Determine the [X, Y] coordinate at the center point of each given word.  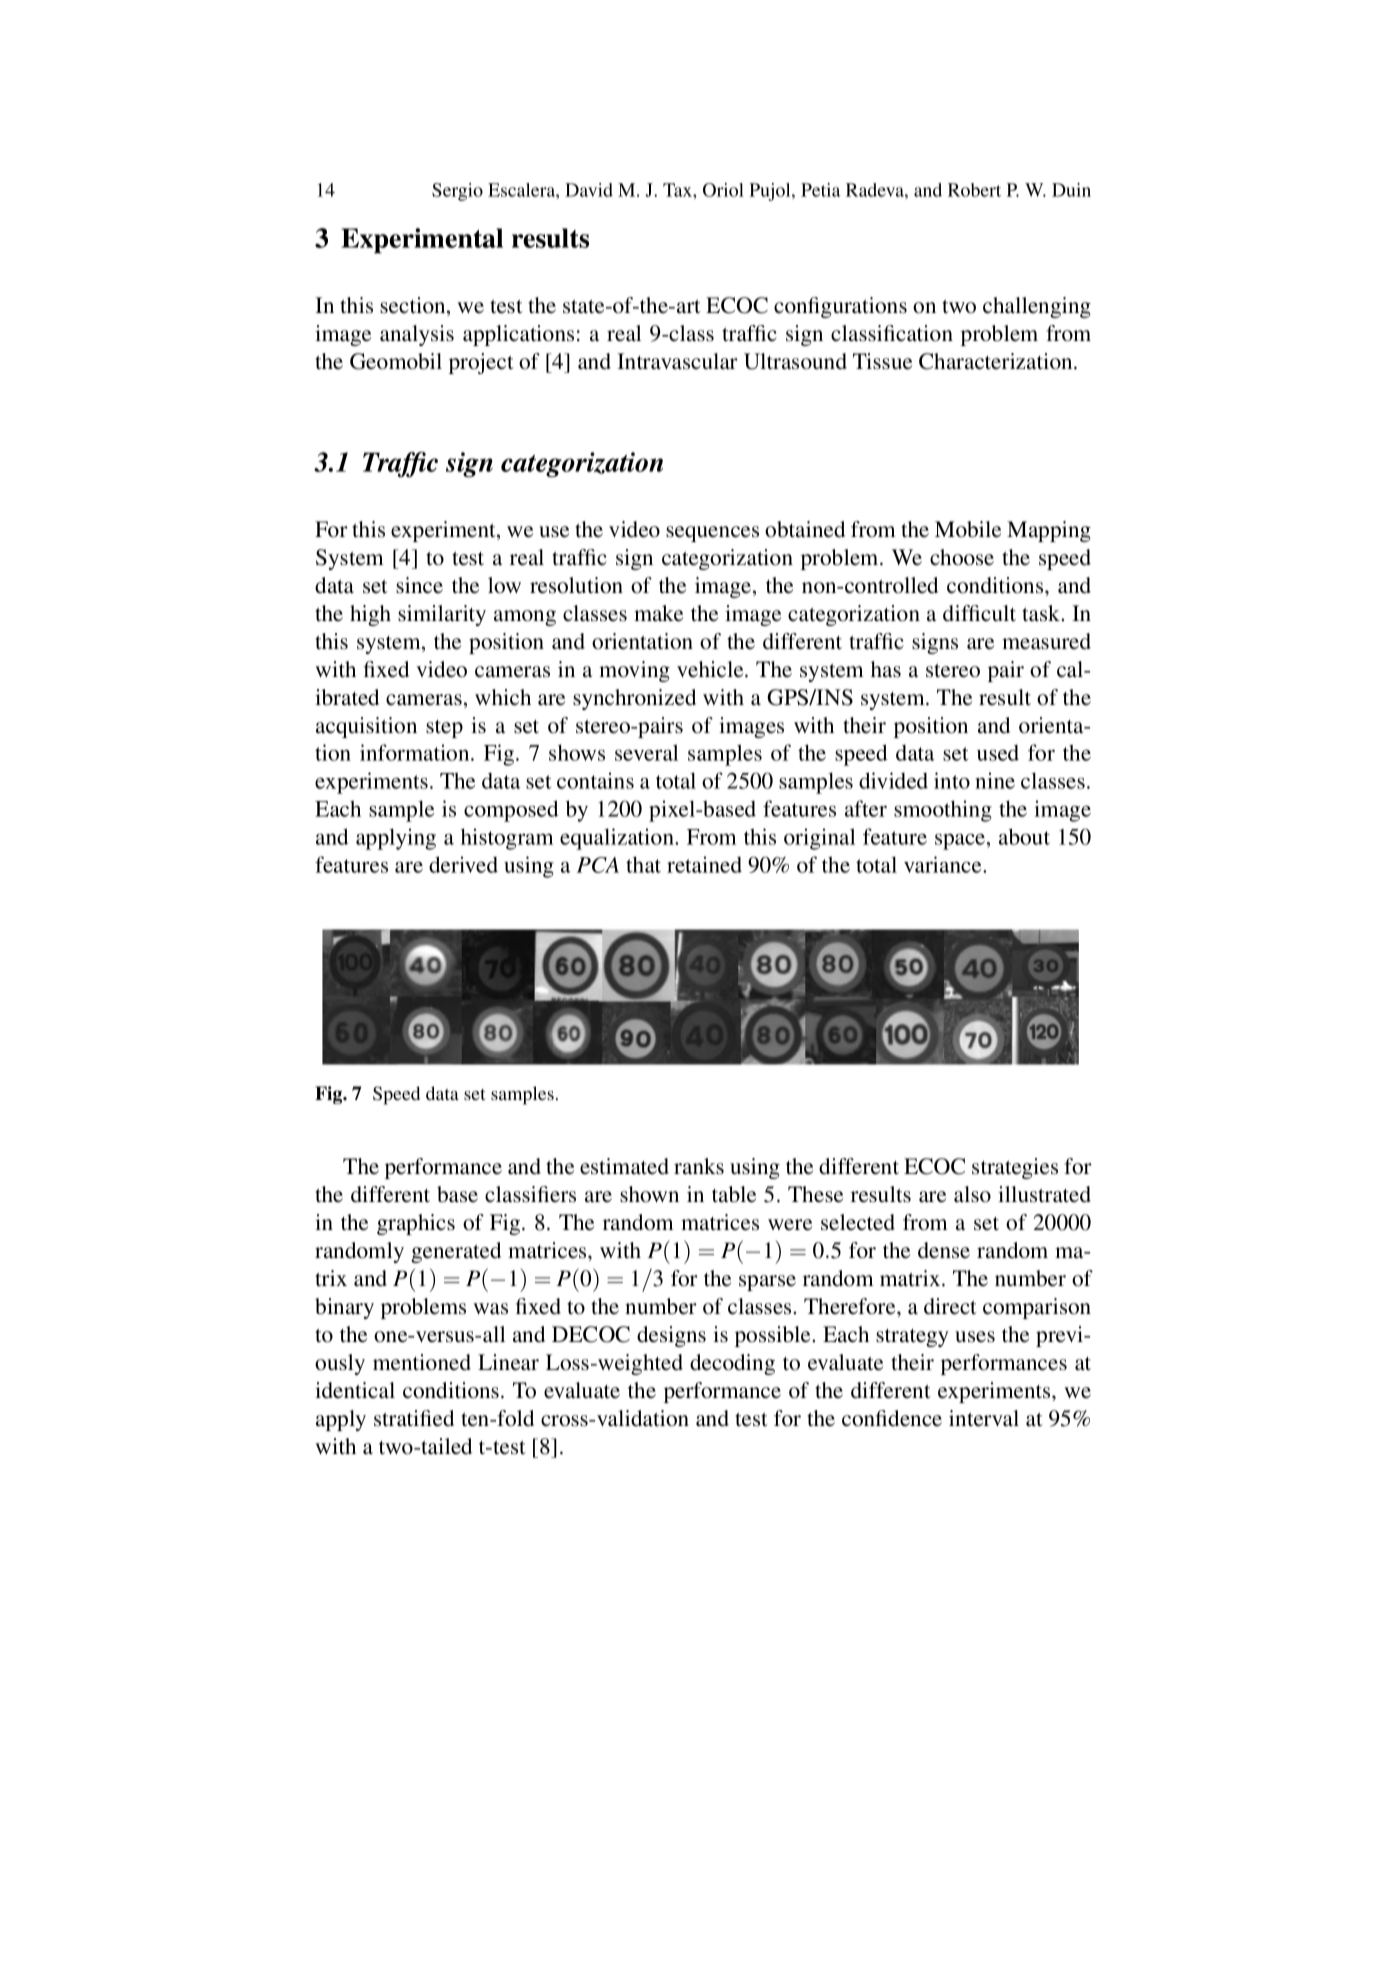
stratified [414, 1418]
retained [704, 864]
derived [463, 864]
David [589, 190]
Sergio [457, 192]
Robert [974, 190]
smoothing [943, 811]
